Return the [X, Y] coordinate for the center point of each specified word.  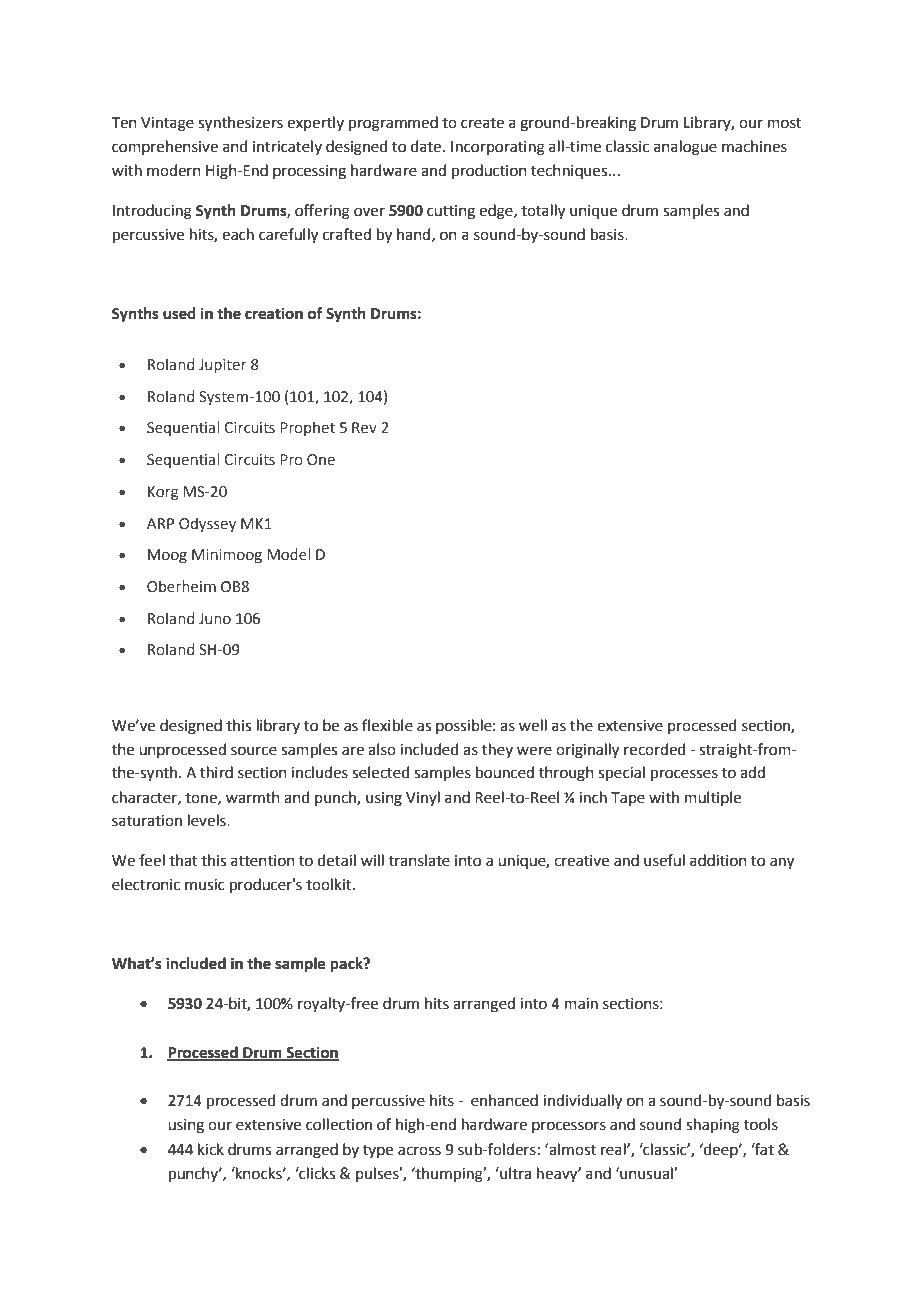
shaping [713, 1126]
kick [211, 1149]
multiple [713, 798]
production [489, 171]
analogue [685, 148]
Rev [364, 428]
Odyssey [207, 524]
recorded [655, 749]
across [419, 1151]
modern [174, 170]
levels [208, 820]
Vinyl [423, 798]
